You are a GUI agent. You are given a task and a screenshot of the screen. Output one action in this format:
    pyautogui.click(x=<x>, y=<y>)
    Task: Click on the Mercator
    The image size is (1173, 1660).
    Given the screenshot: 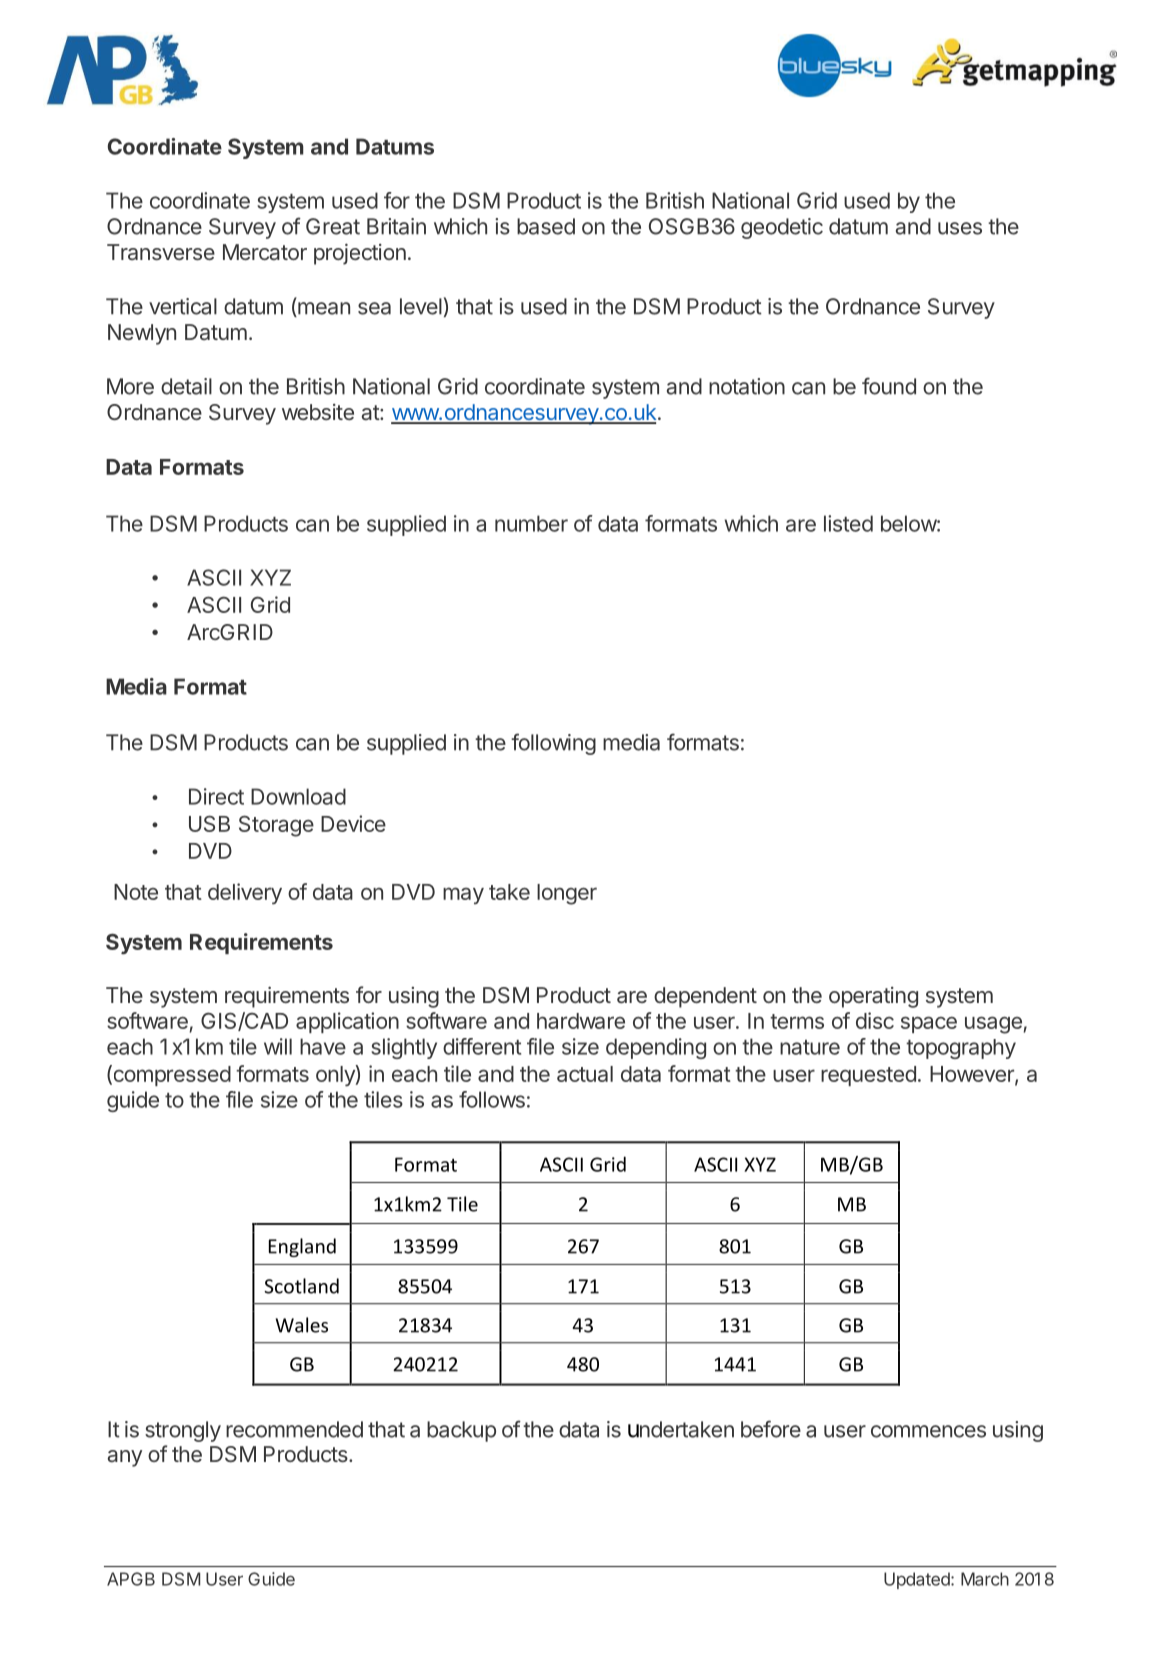 What is the action you would take?
    pyautogui.click(x=265, y=252)
